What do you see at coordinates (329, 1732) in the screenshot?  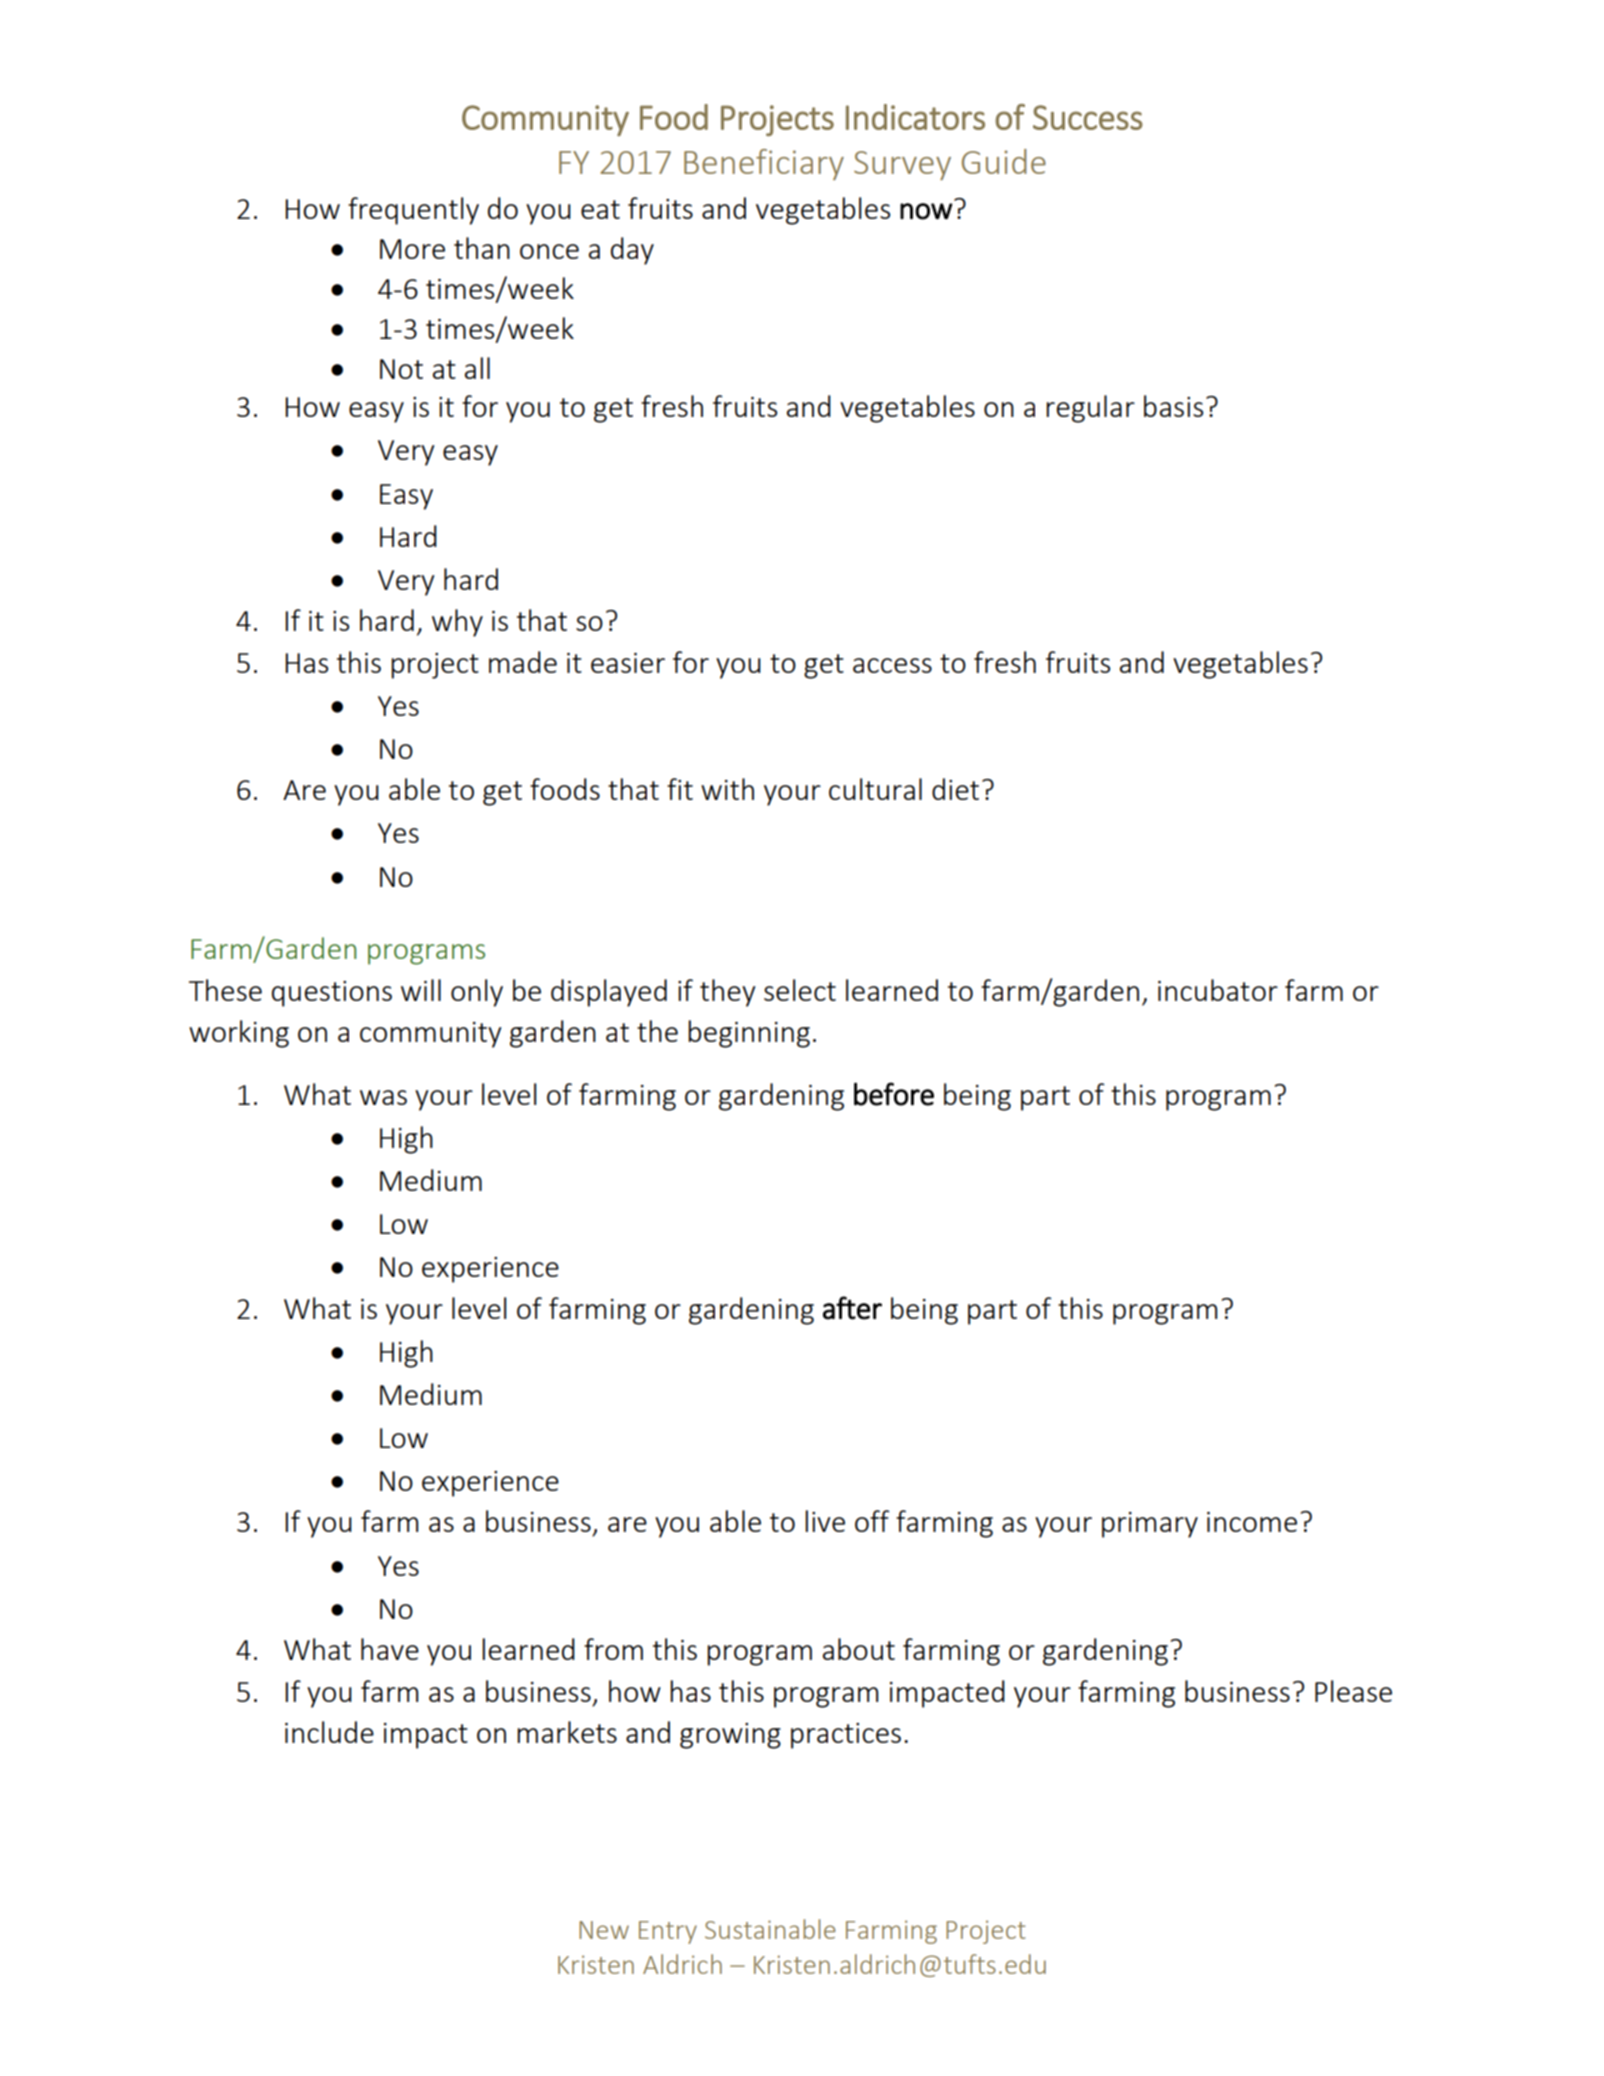 I see `include` at bounding box center [329, 1732].
